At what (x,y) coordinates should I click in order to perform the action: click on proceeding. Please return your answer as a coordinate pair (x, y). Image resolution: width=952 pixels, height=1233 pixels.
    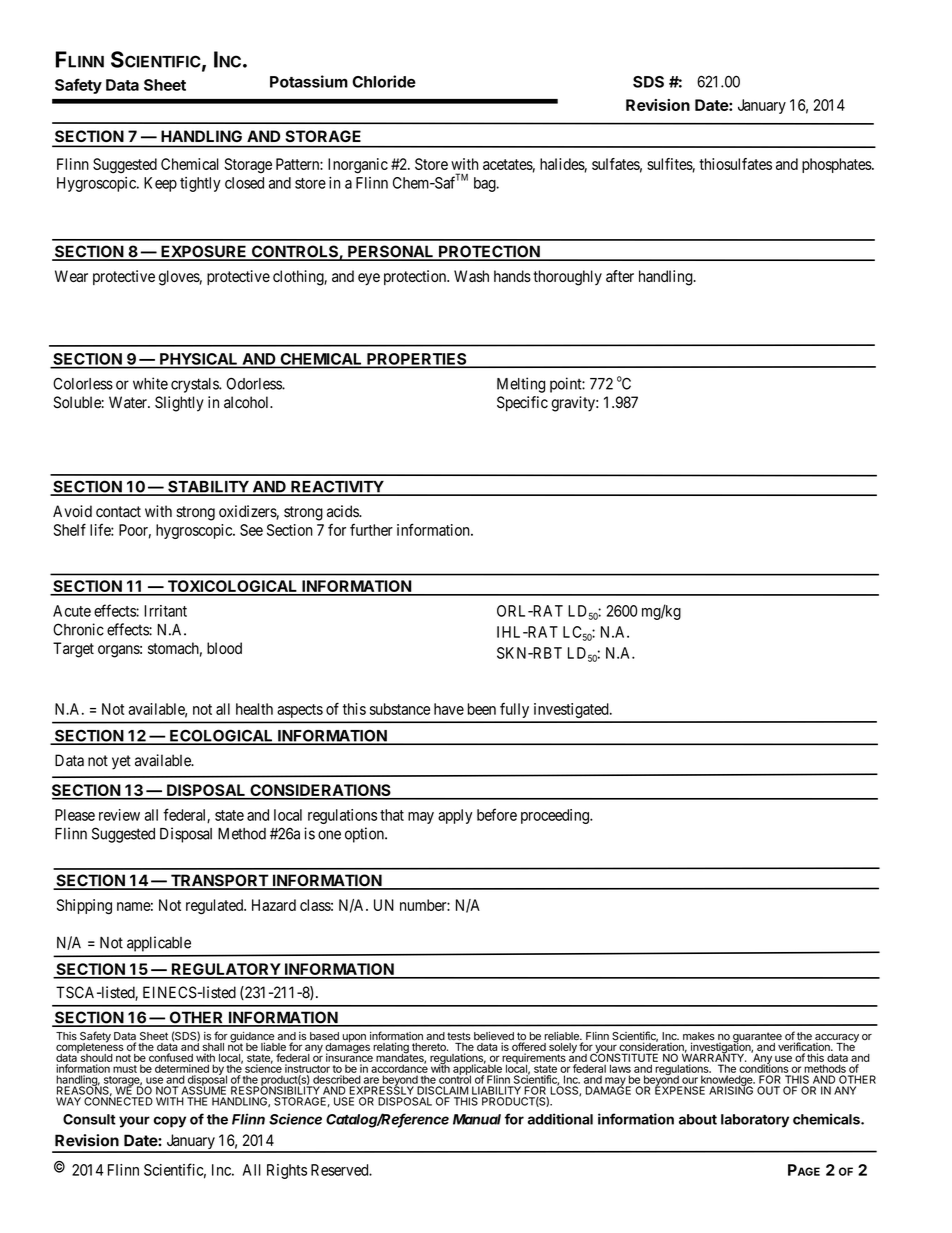
    Looking at the image, I should click on (556, 816).
